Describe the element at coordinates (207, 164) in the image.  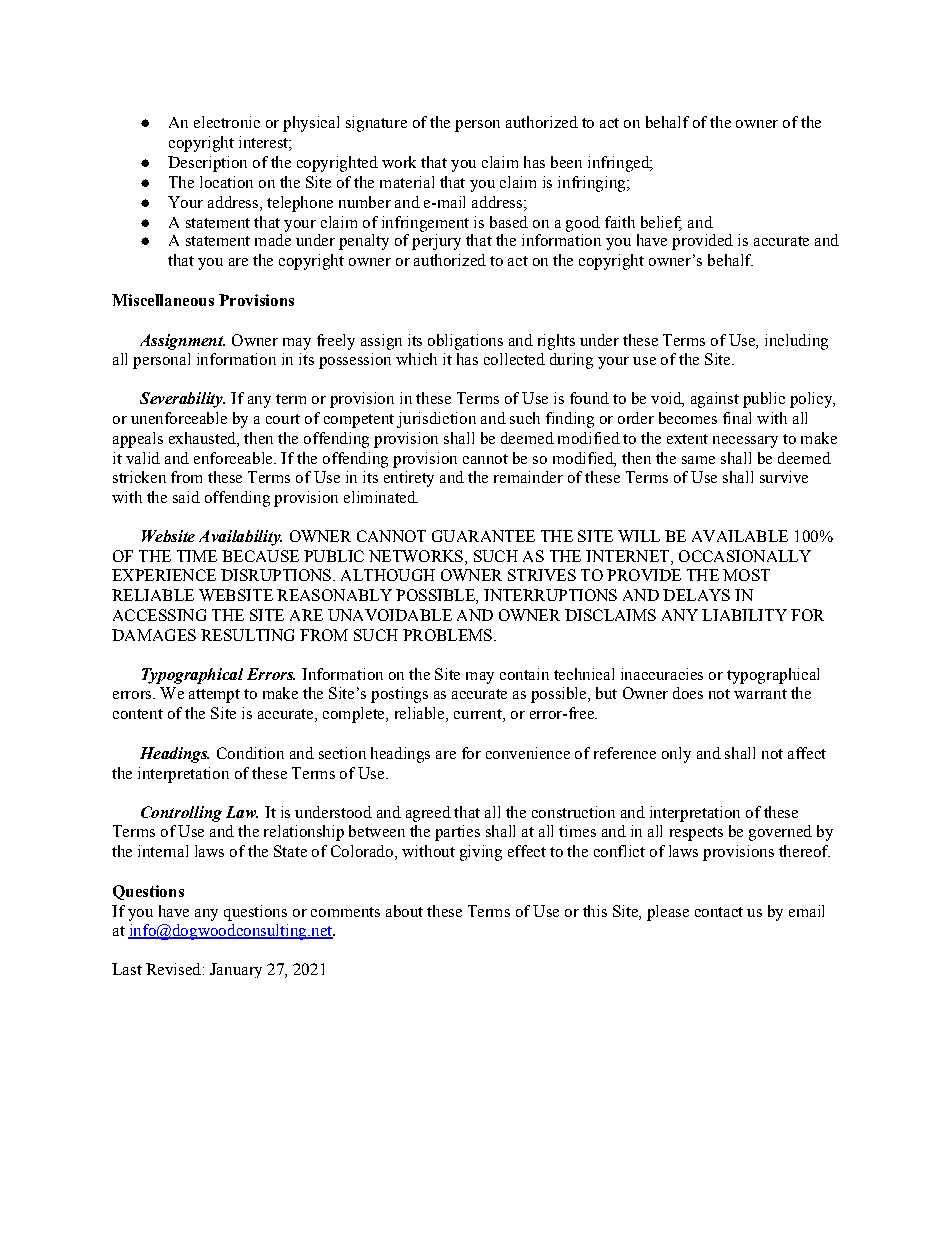
I see `Description` at that location.
